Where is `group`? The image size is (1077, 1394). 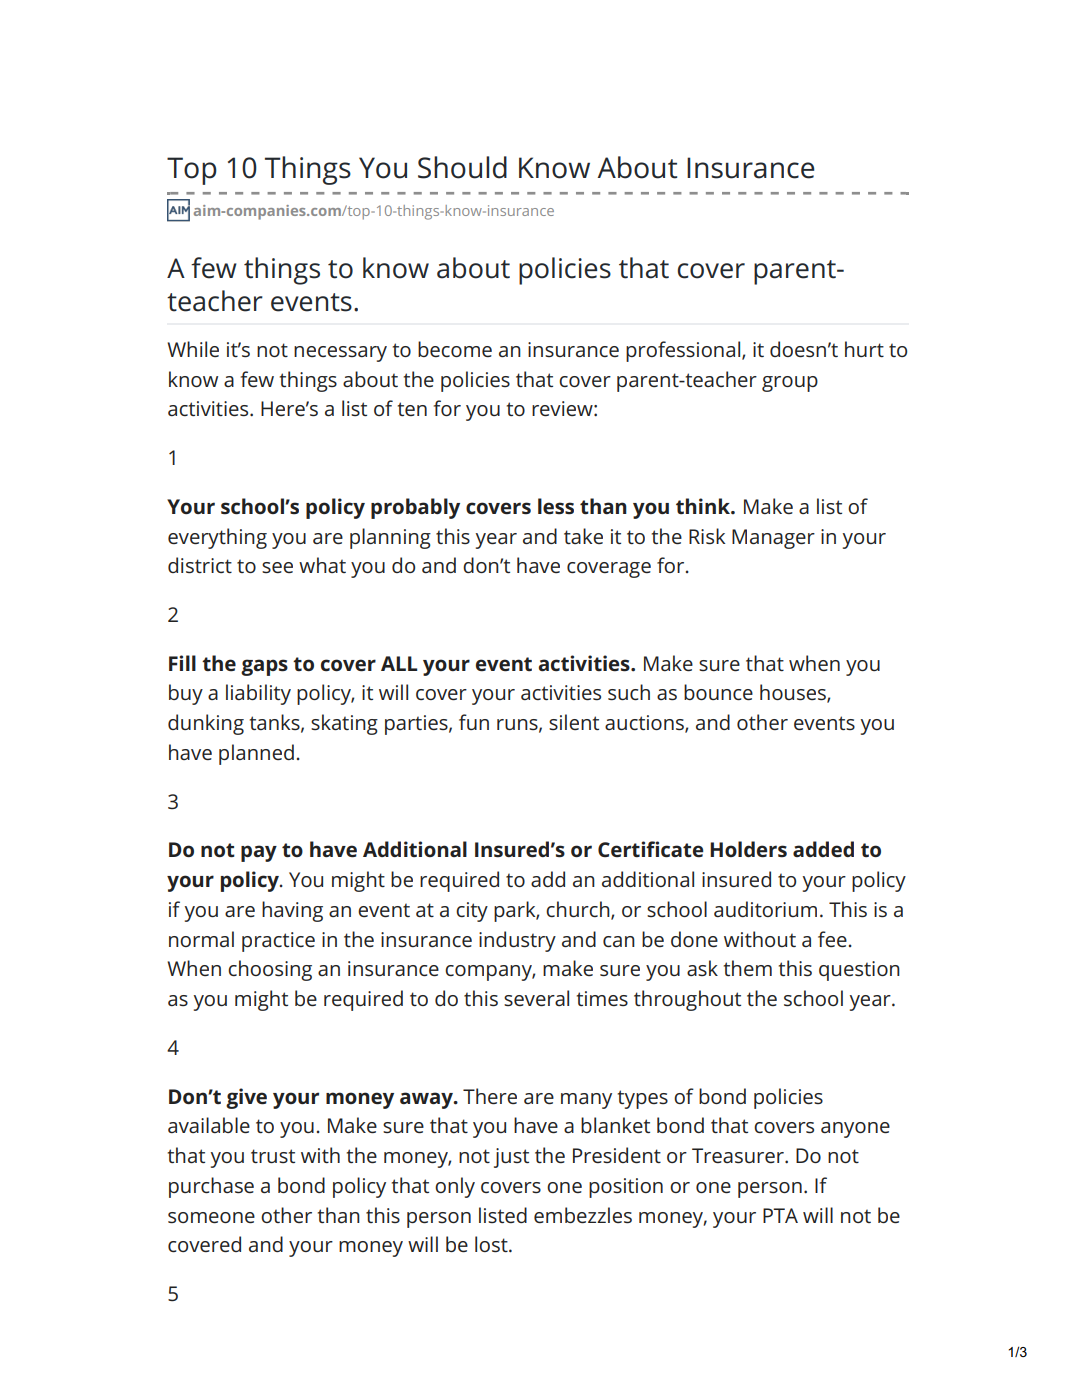
group is located at coordinates (790, 384).
